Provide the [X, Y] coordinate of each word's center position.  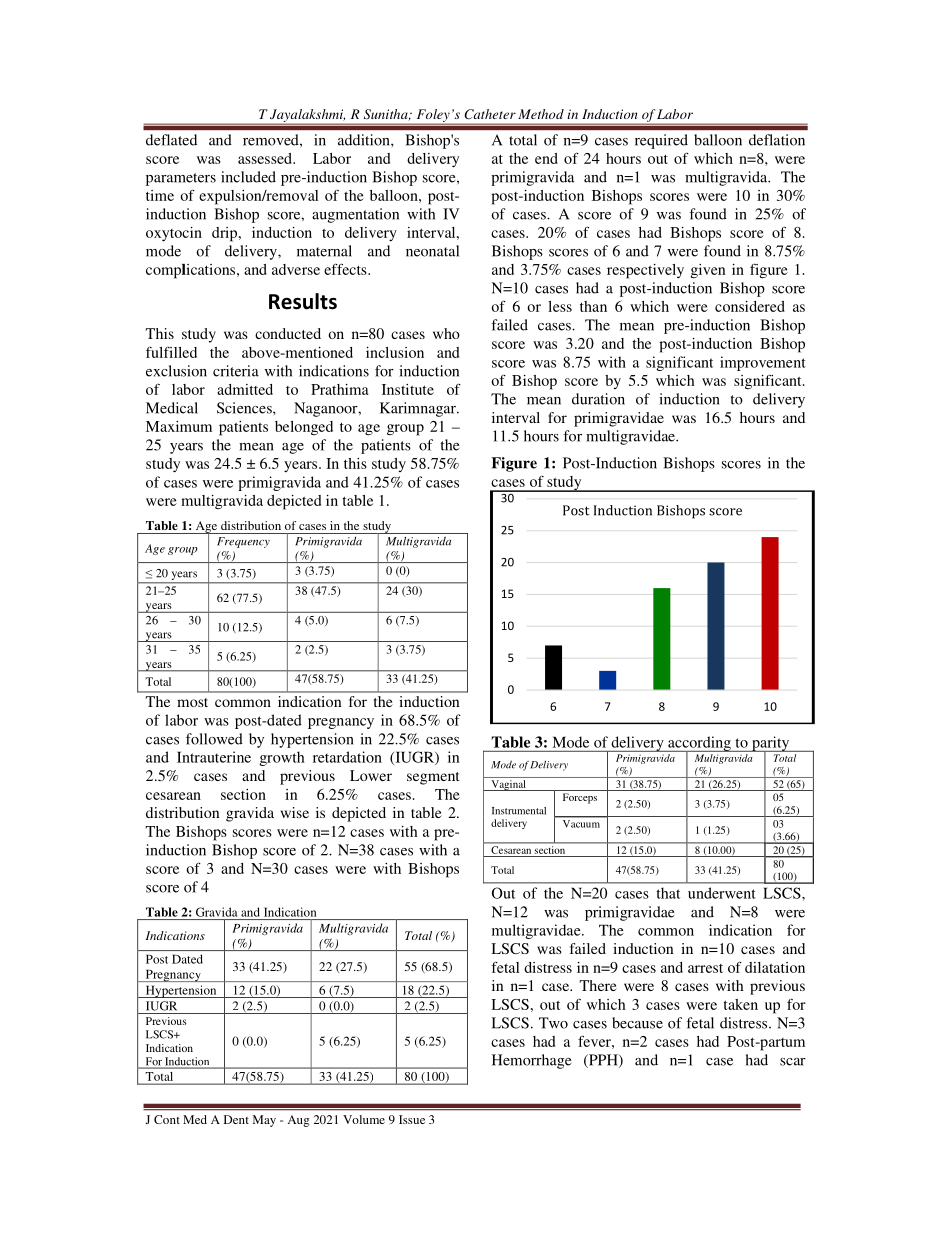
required [661, 141]
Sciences [245, 408]
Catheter [490, 114]
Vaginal [508, 785]
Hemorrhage [531, 1061]
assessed [266, 158]
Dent [236, 1119]
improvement [763, 363]
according [699, 744]
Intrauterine [214, 757]
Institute [408, 389]
